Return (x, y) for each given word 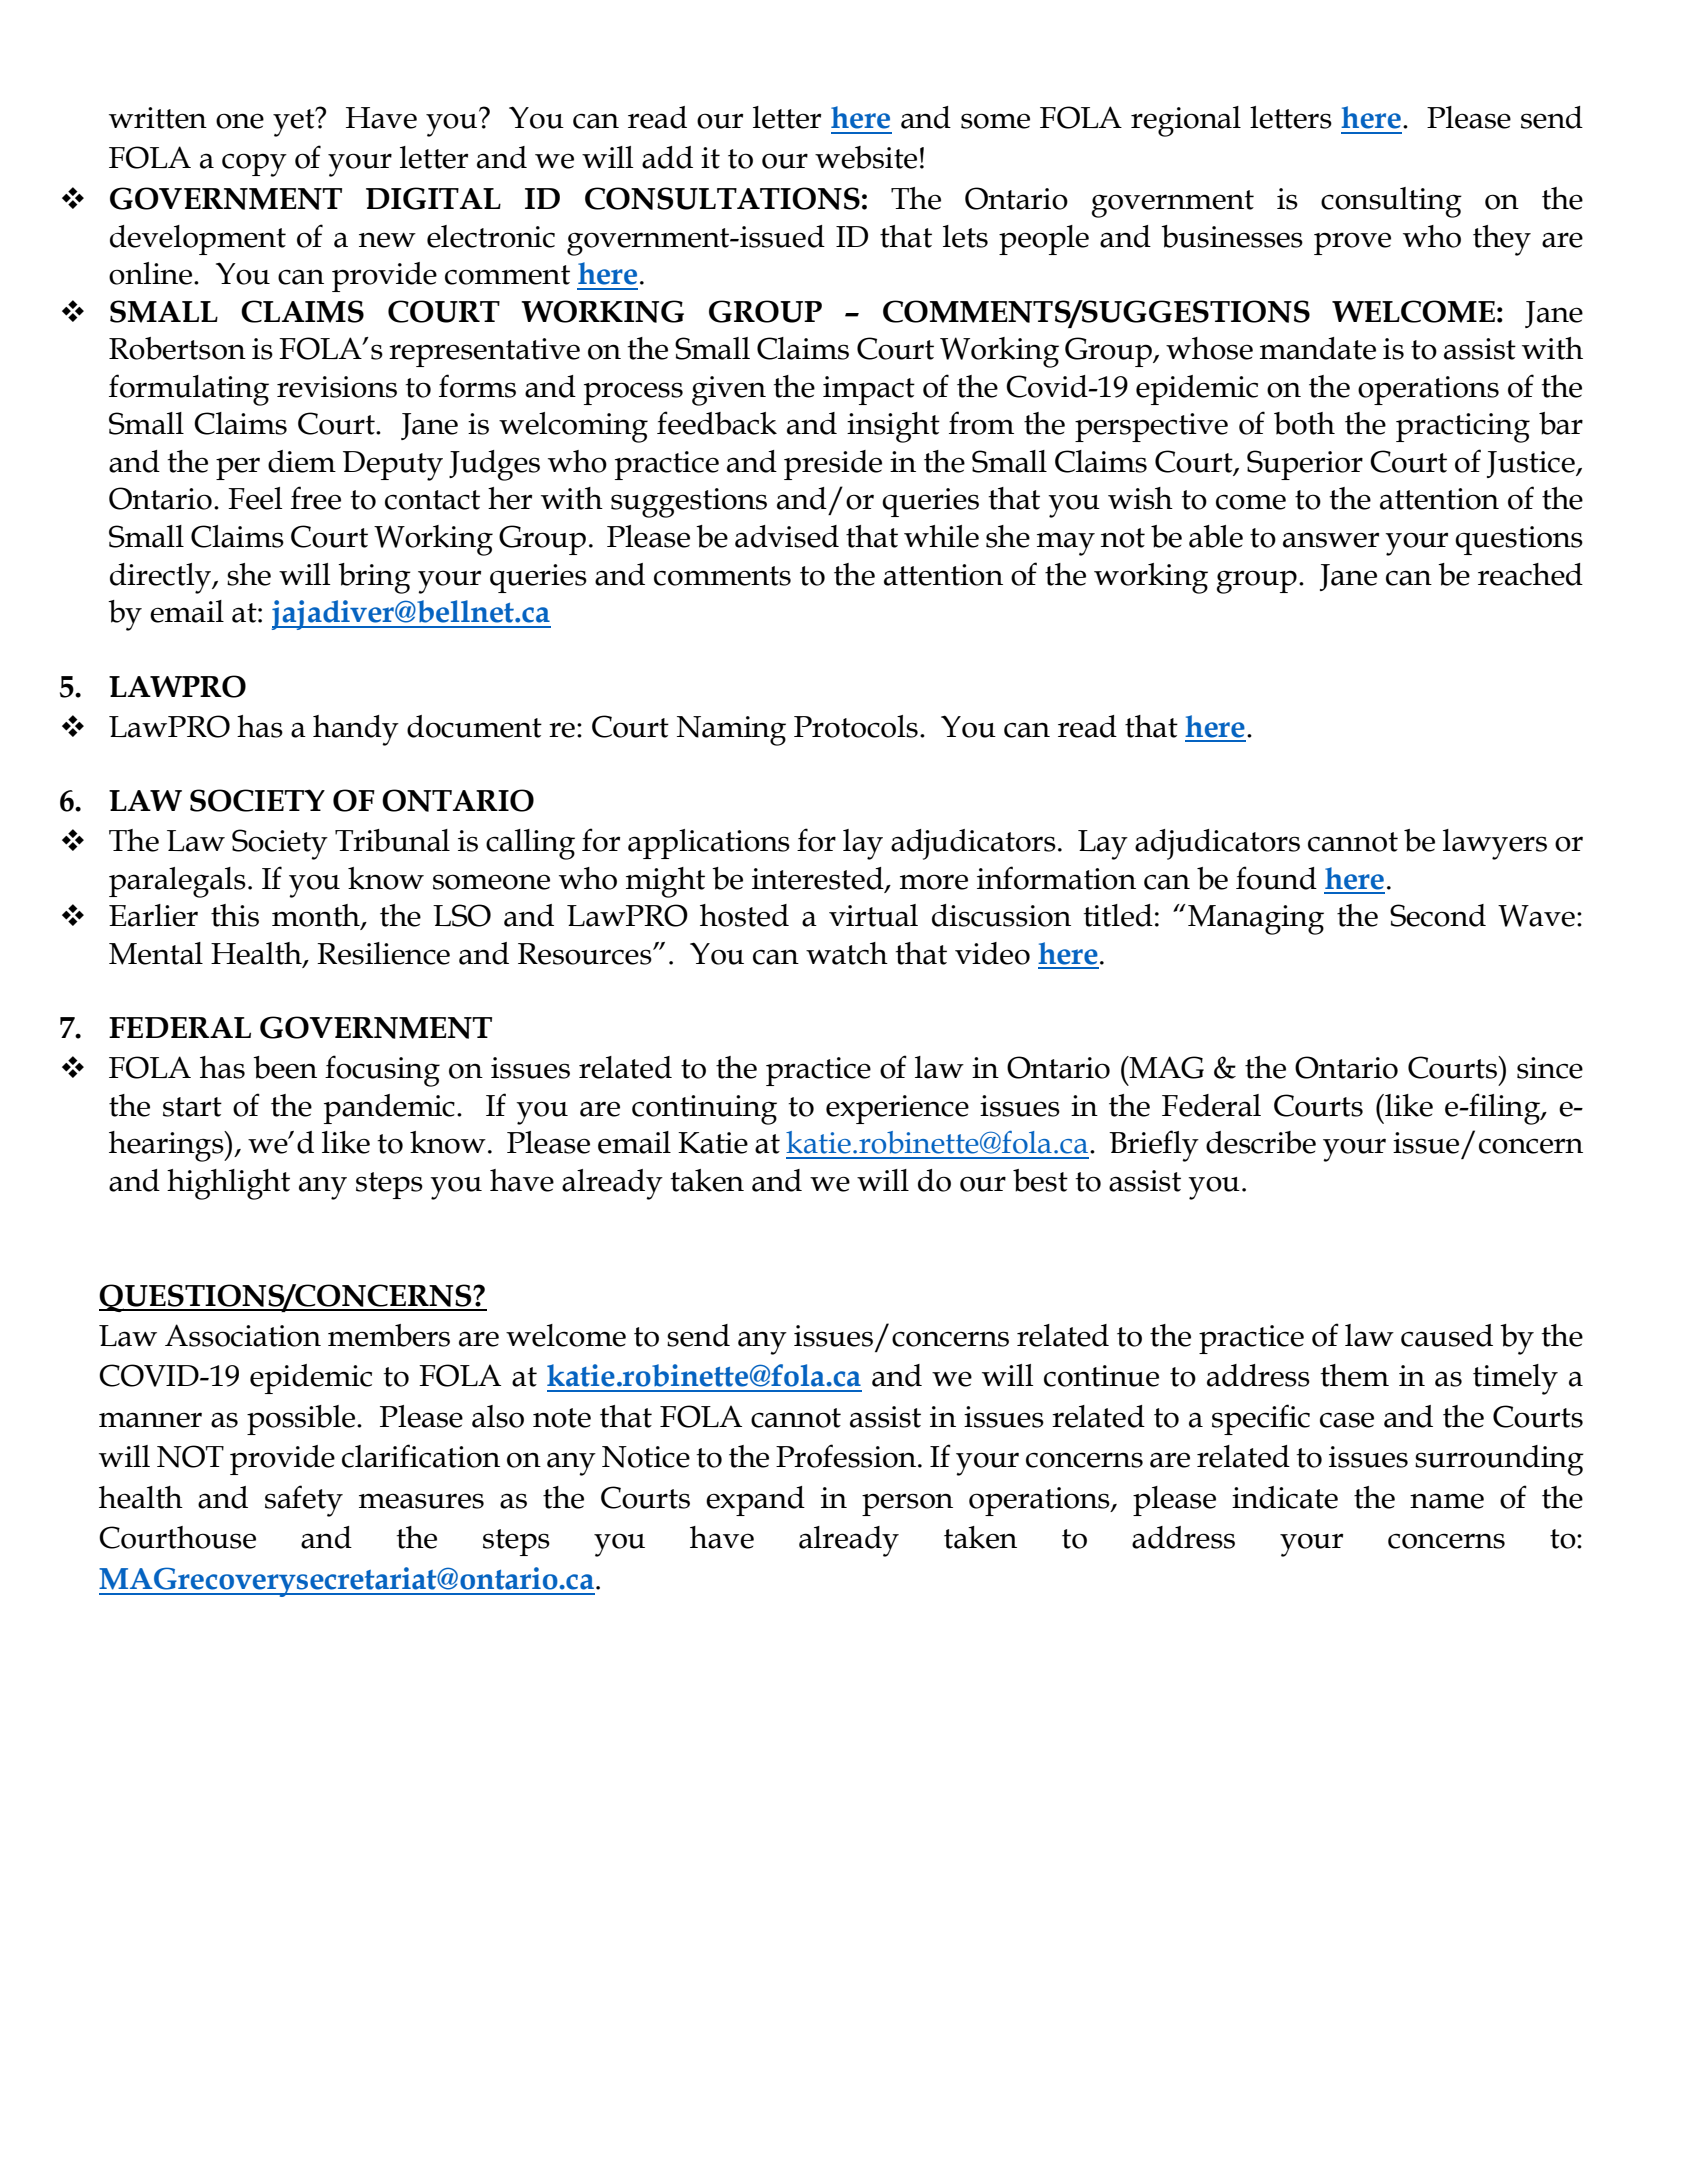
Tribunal (392, 840)
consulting (1391, 202)
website (866, 157)
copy (254, 165)
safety (304, 1501)
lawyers (1495, 844)
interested (819, 879)
